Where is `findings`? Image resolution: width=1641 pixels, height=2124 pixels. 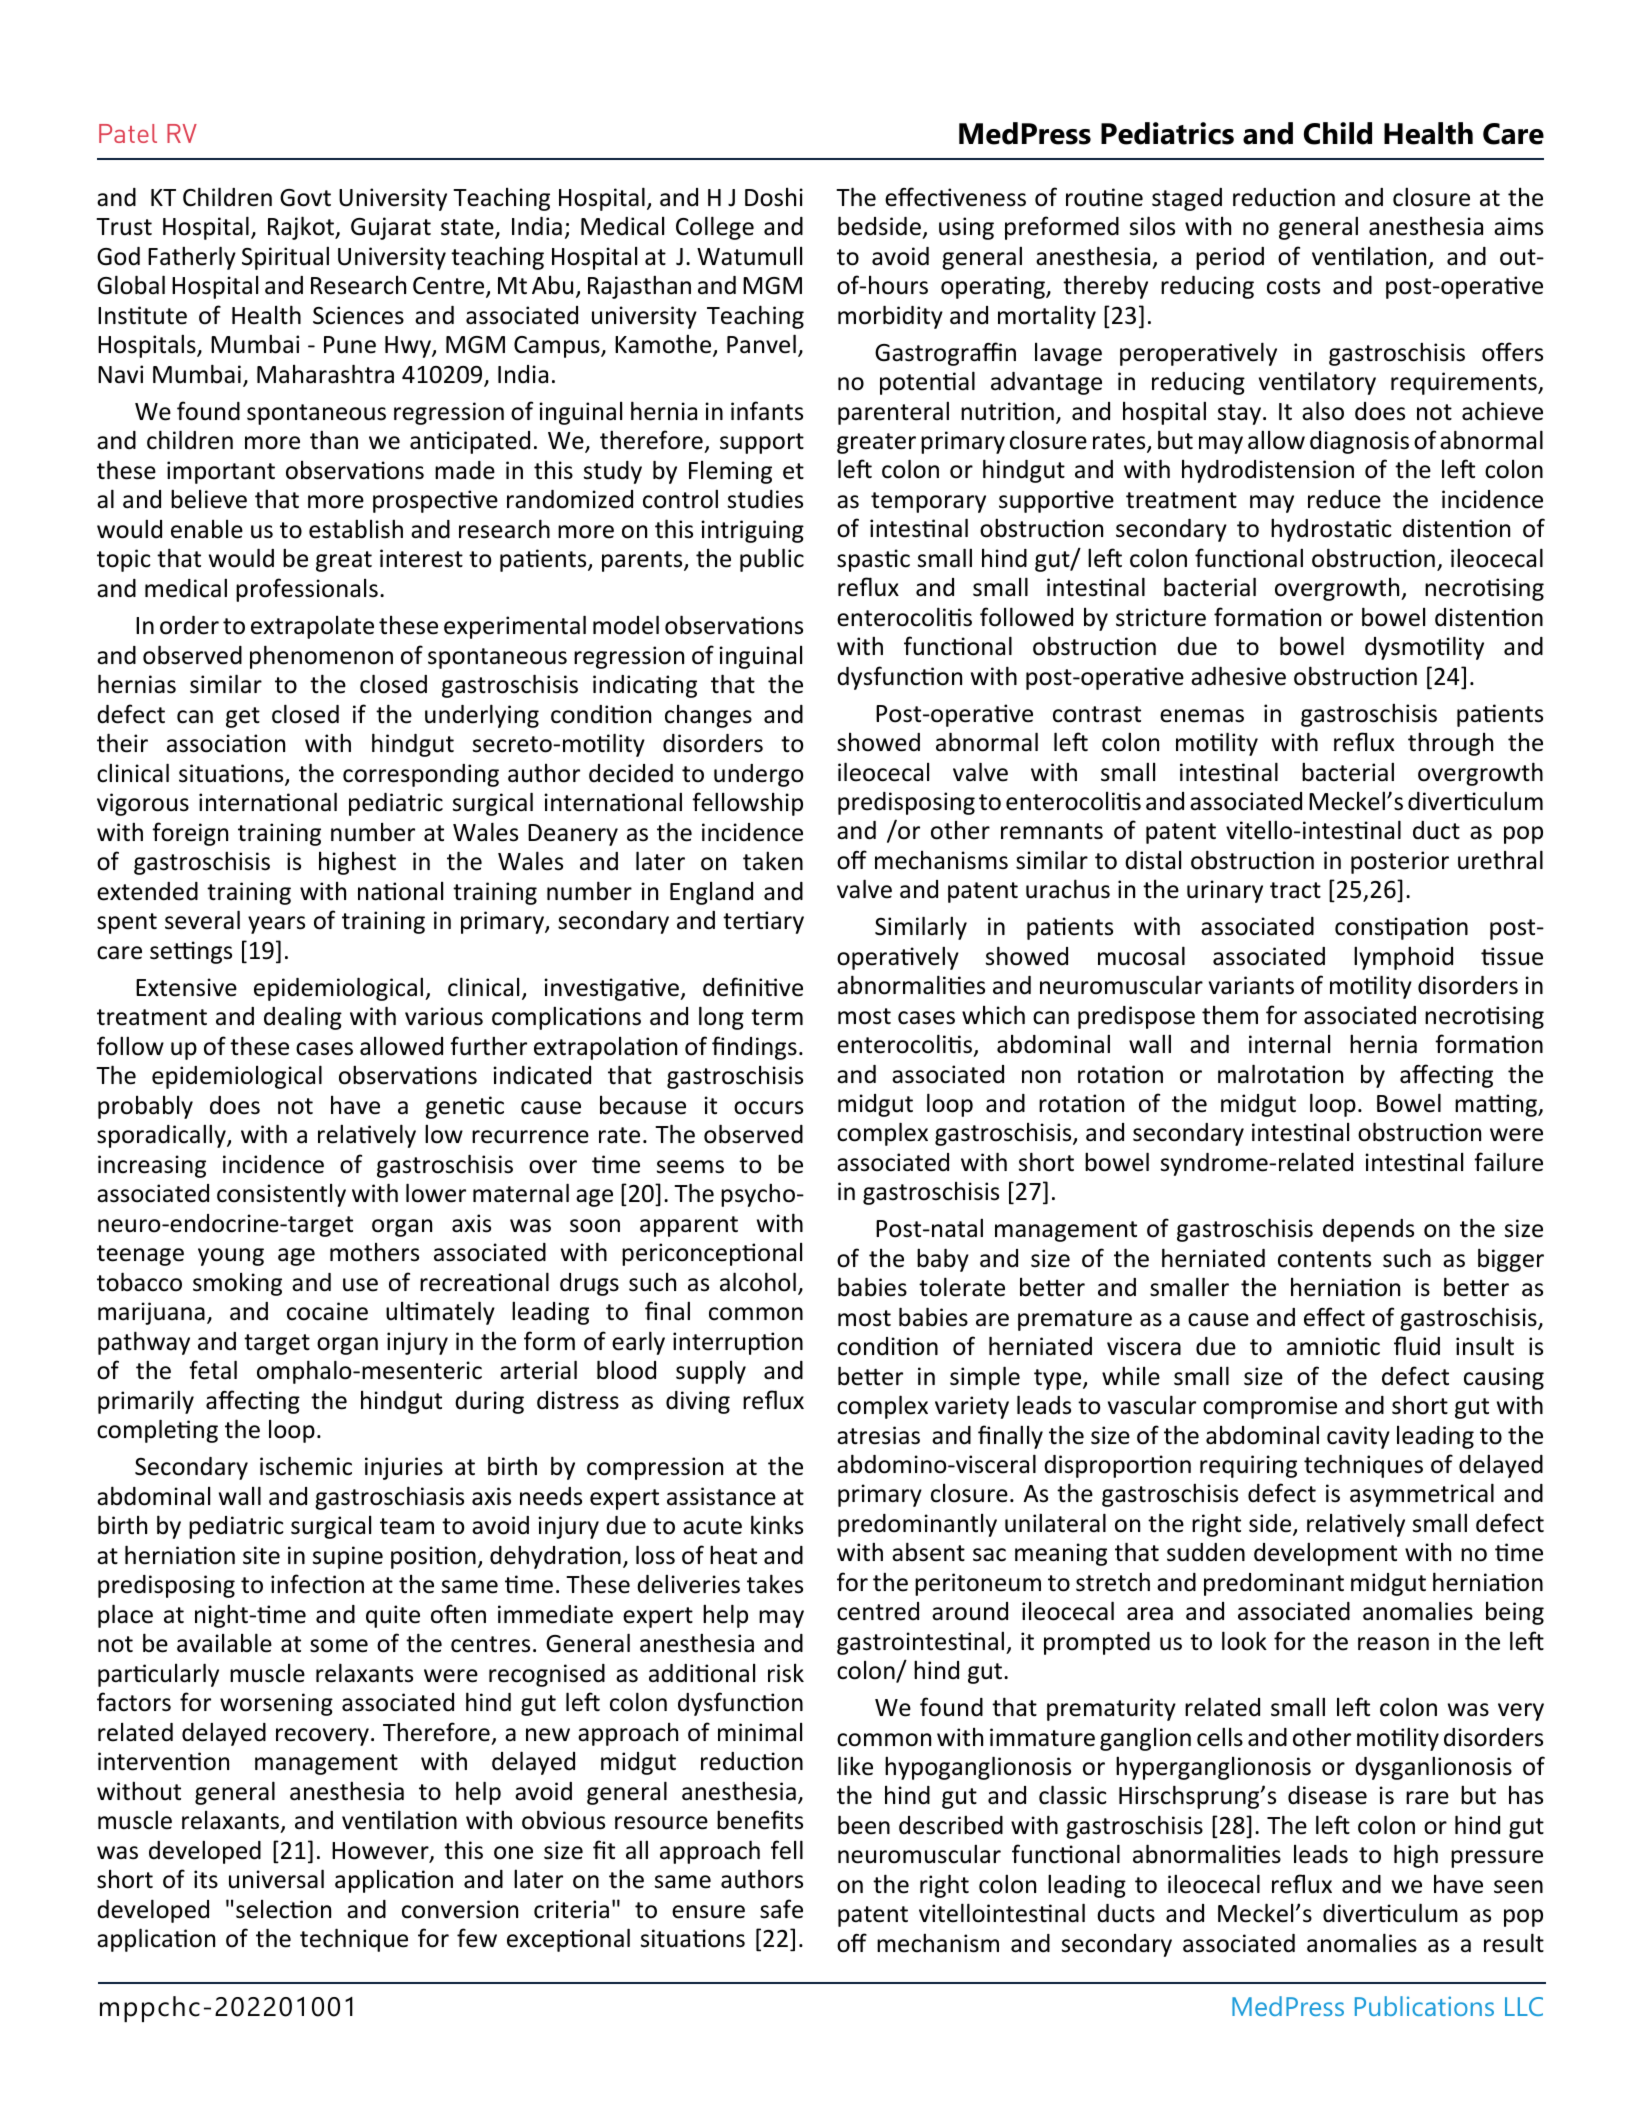
findings is located at coordinates (754, 1048).
